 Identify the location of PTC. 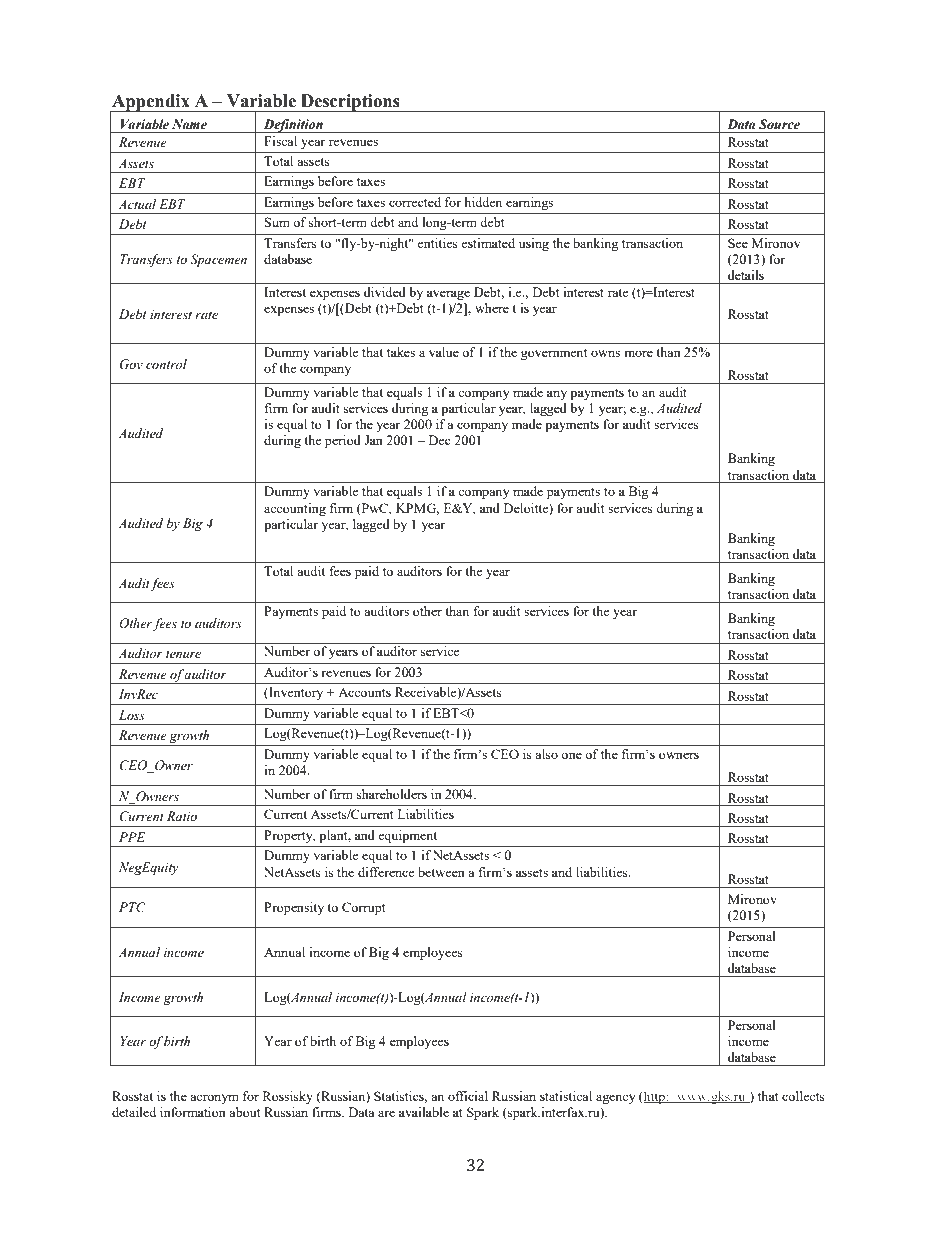
(132, 907).
